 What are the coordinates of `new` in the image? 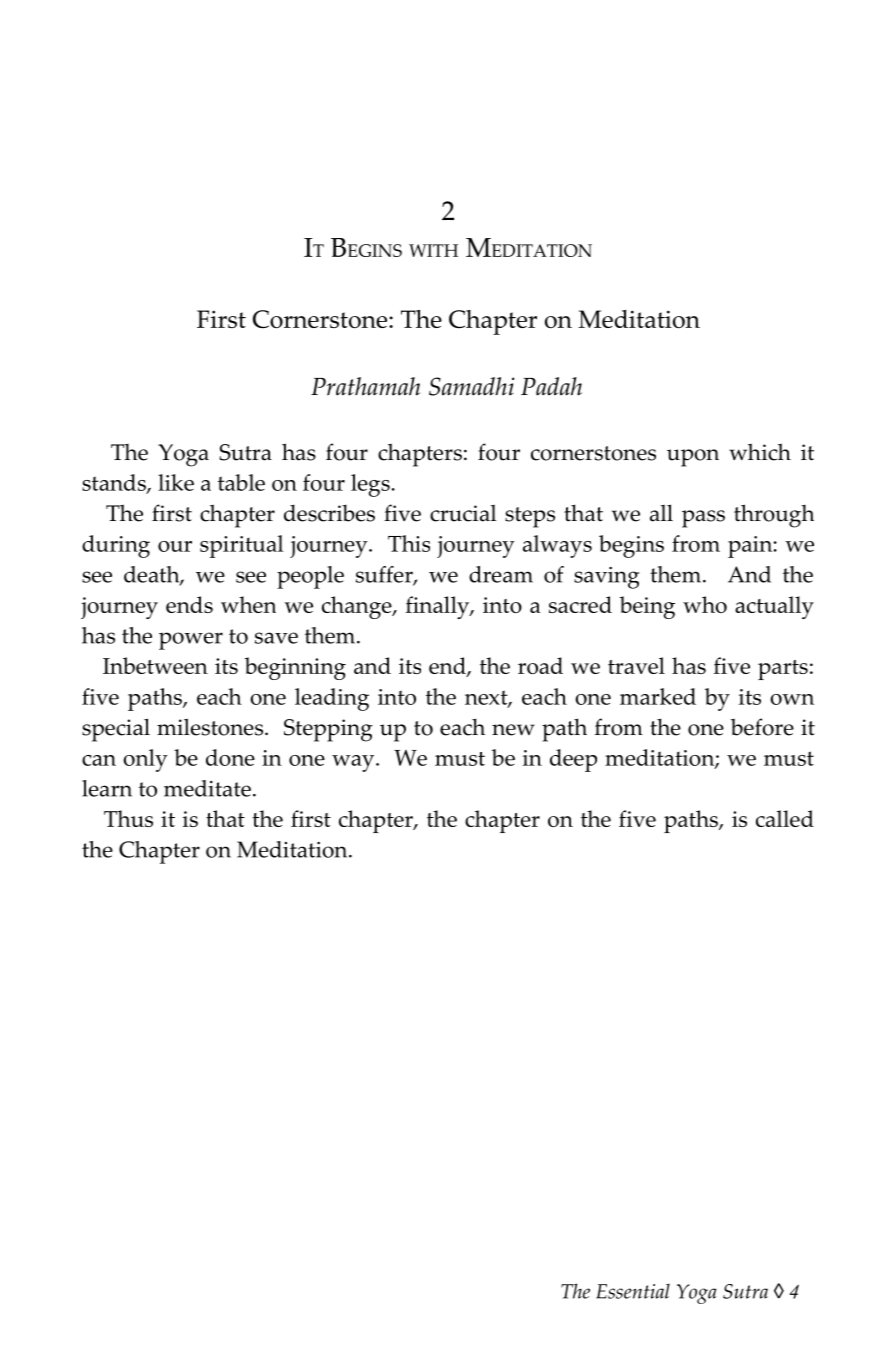 It's located at (513, 730).
